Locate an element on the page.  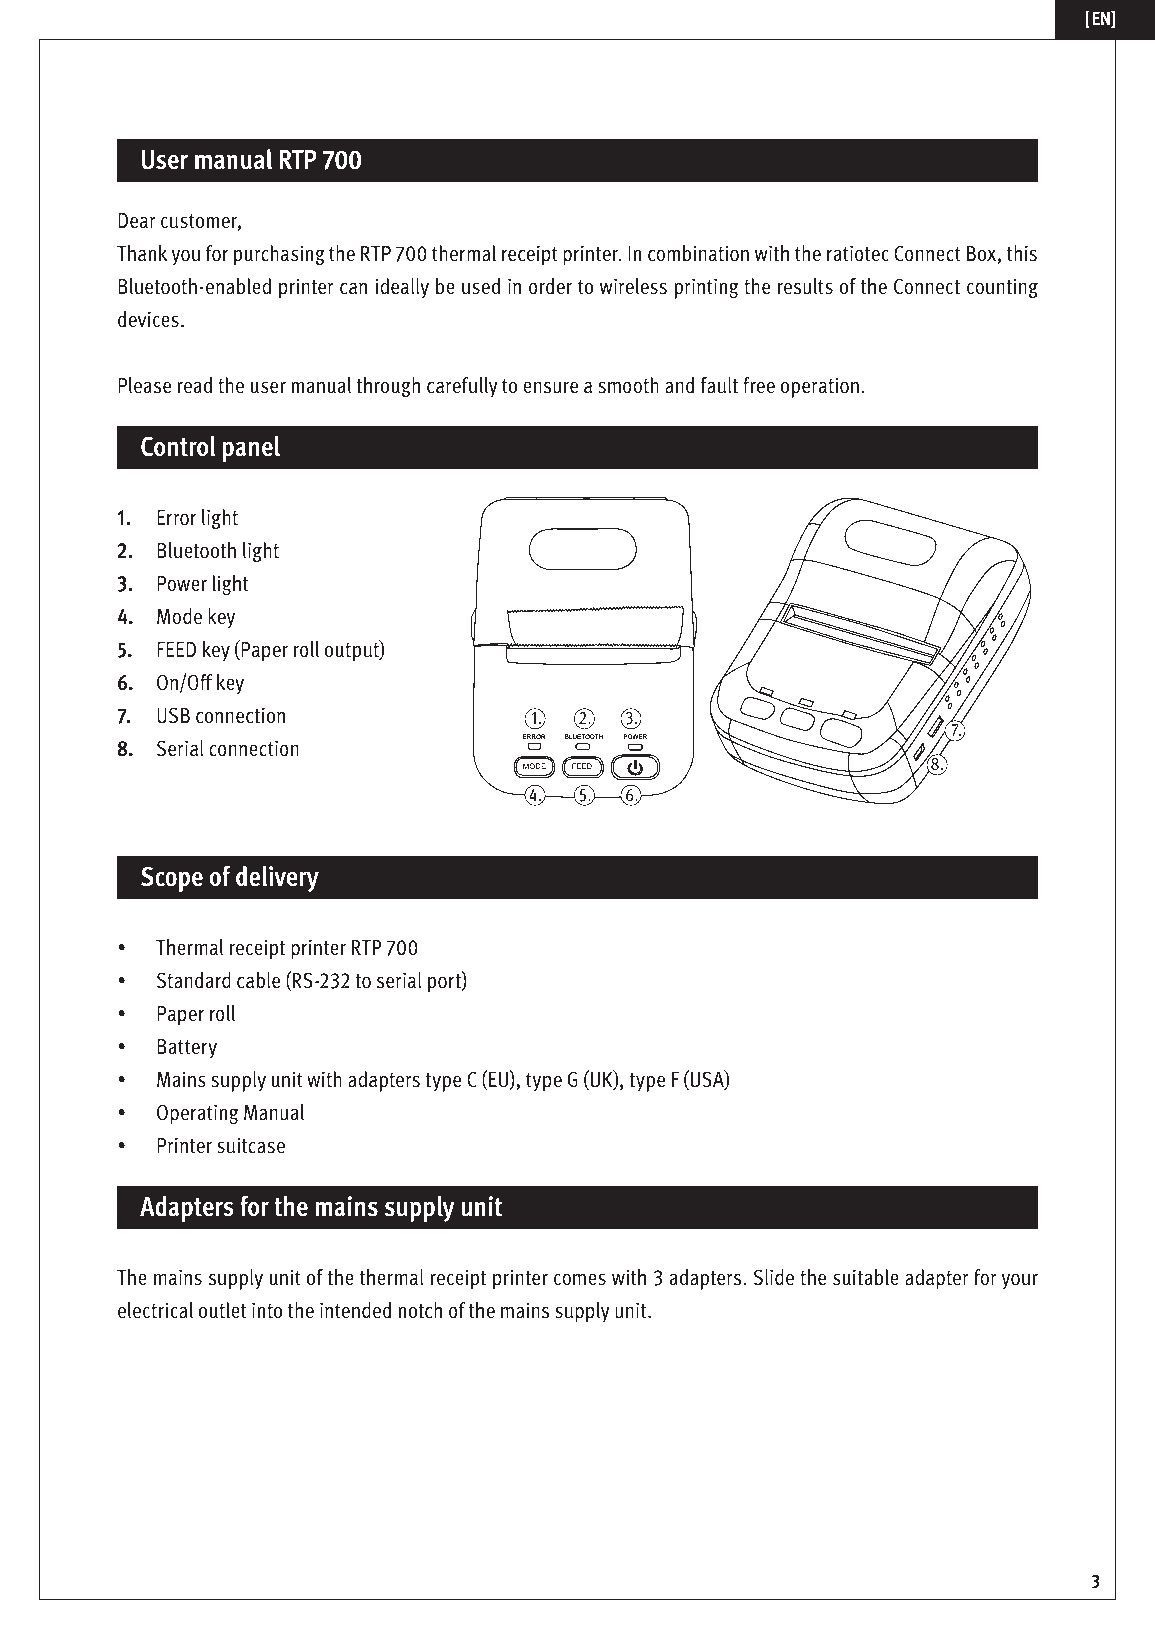
suitable is located at coordinates (866, 1277).
